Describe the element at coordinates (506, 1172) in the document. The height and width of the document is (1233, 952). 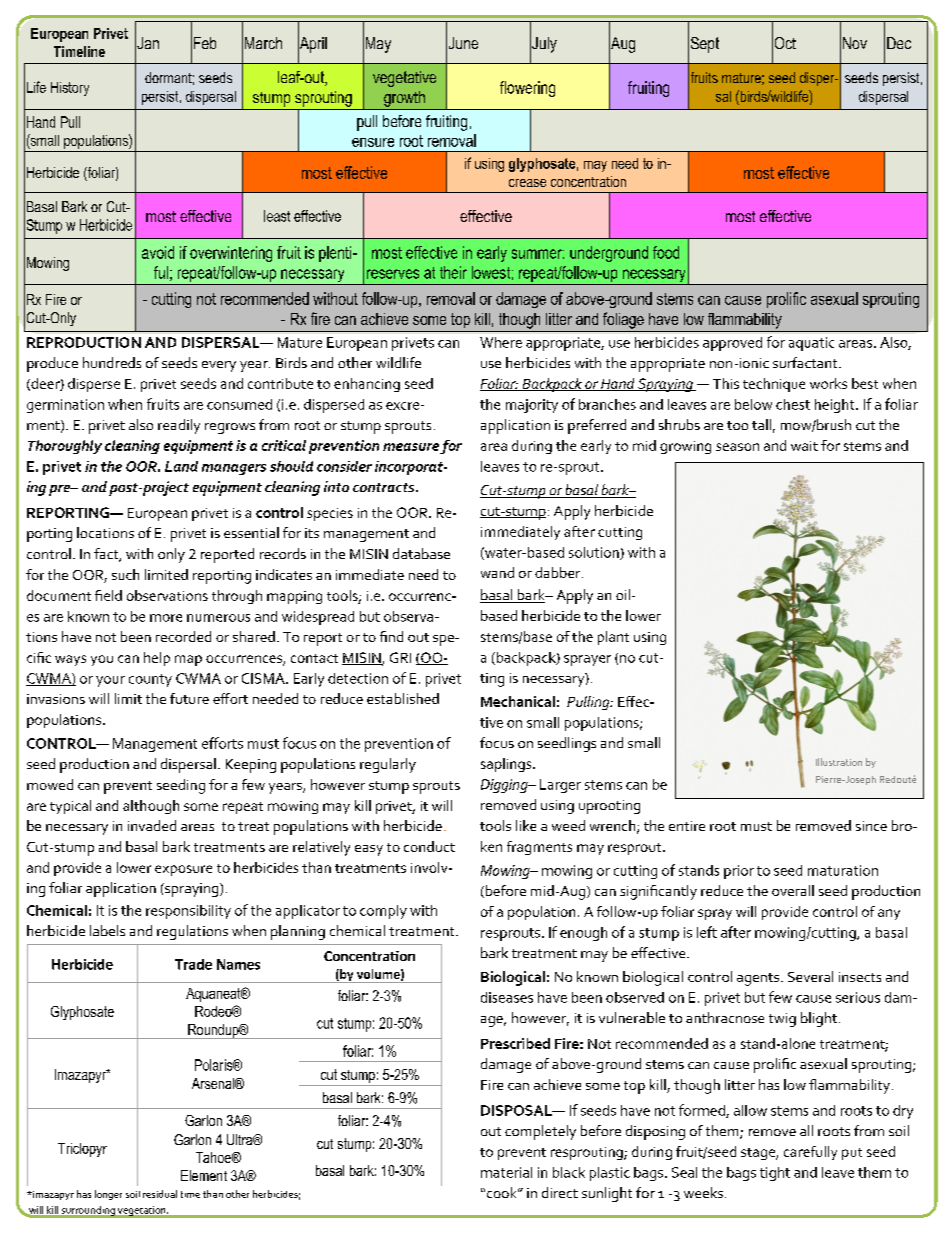
I see `material` at that location.
